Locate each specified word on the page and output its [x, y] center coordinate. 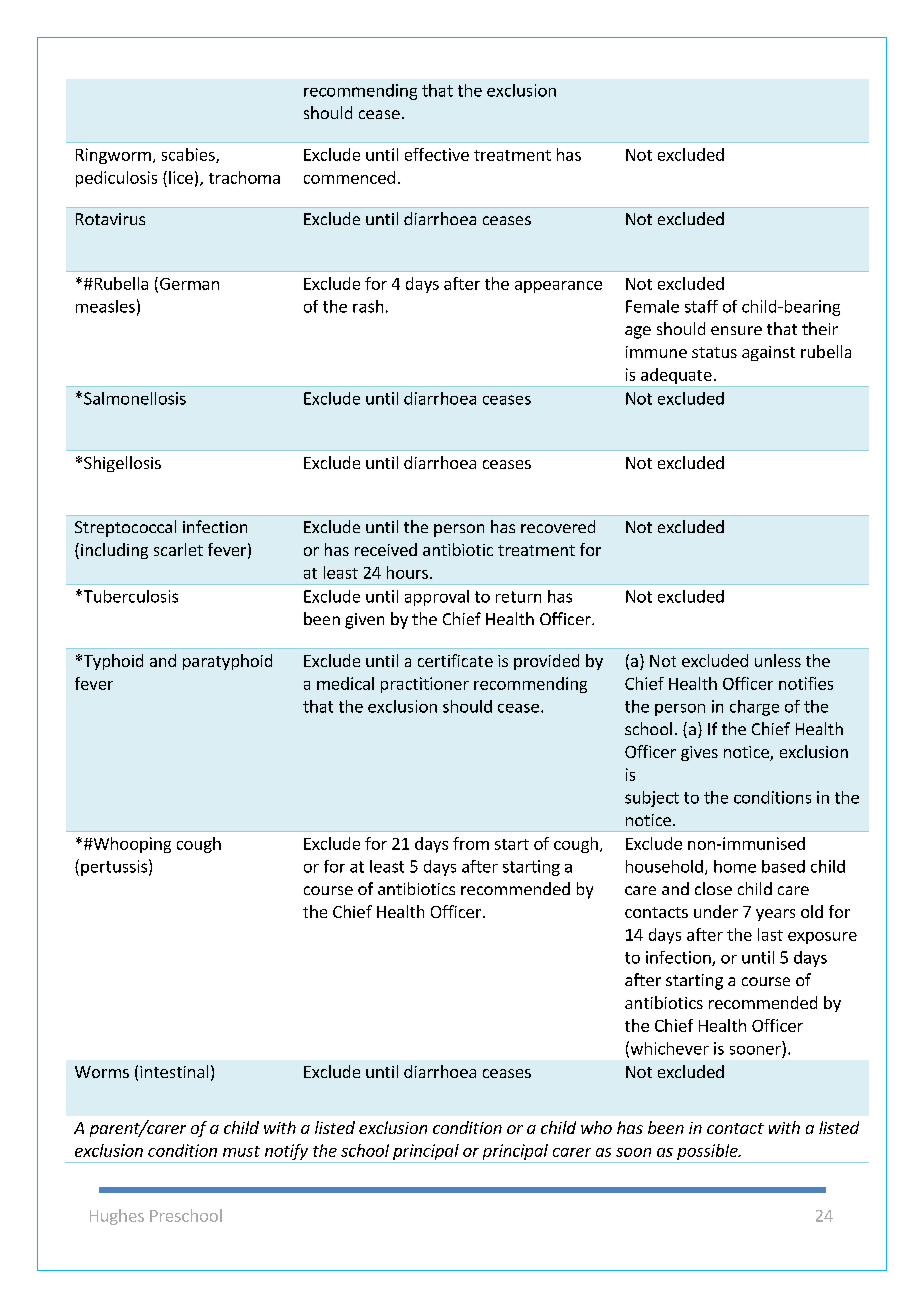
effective [437, 154]
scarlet [178, 549]
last [770, 934]
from [471, 843]
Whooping [131, 845]
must [241, 1151]
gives [699, 753]
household [664, 866]
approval [437, 598]
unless [778, 660]
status [714, 352]
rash [368, 306]
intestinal [174, 1071]
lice [181, 177]
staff [701, 306]
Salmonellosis [135, 398]
